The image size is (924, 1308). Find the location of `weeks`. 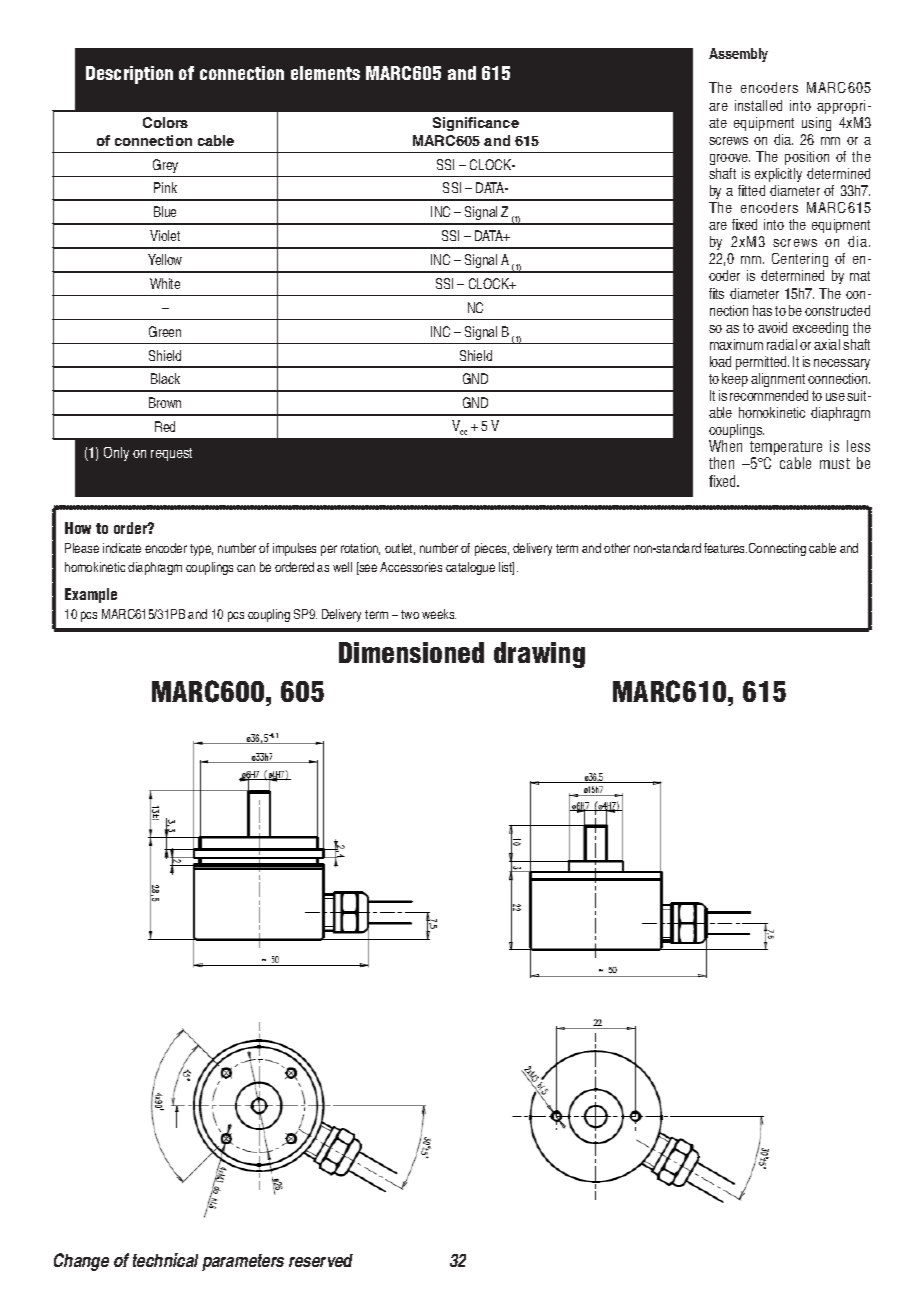

weeks is located at coordinates (439, 614).
